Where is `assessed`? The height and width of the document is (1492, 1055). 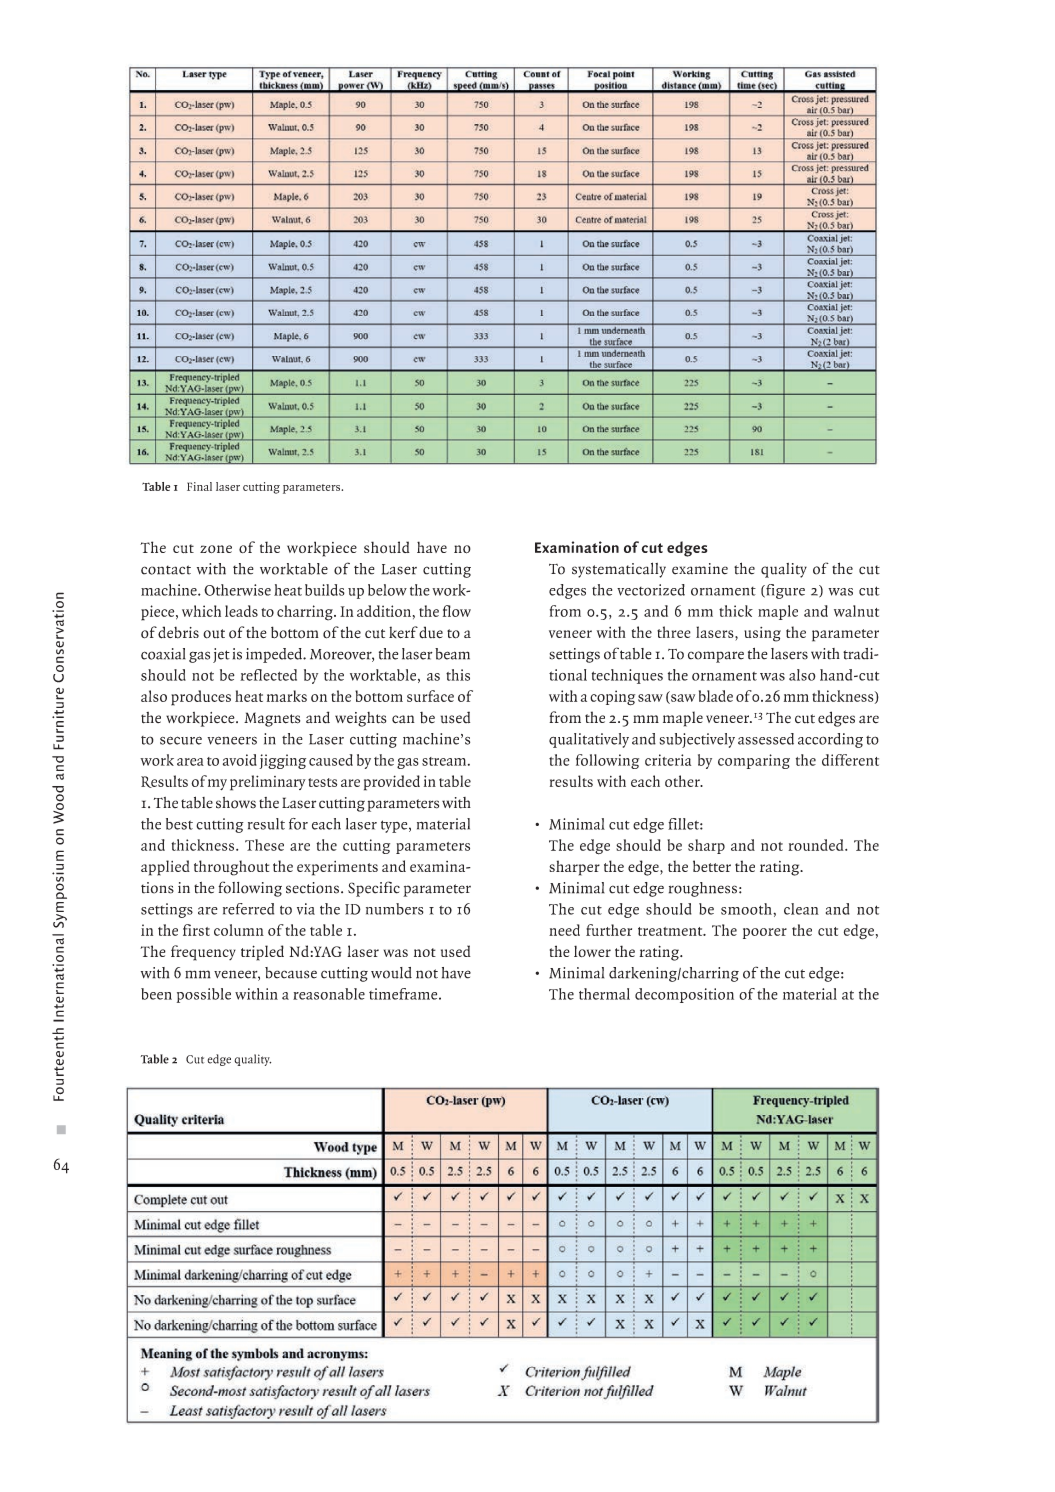
assessed is located at coordinates (766, 739).
